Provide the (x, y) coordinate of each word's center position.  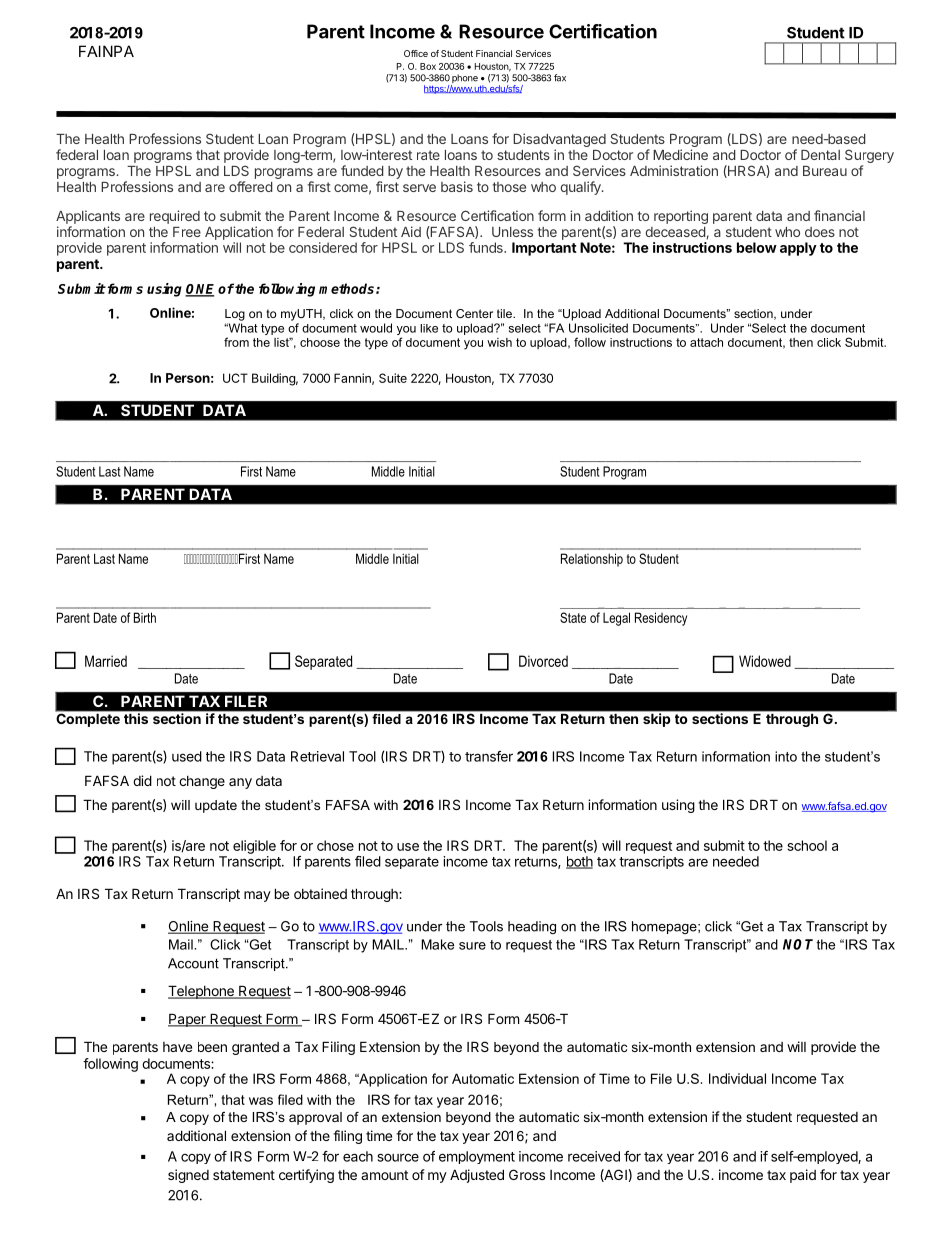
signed (188, 1176)
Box (428, 66)
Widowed (765, 661)
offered (251, 186)
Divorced (543, 661)
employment (477, 1157)
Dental (820, 155)
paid (803, 1176)
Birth (145, 617)
